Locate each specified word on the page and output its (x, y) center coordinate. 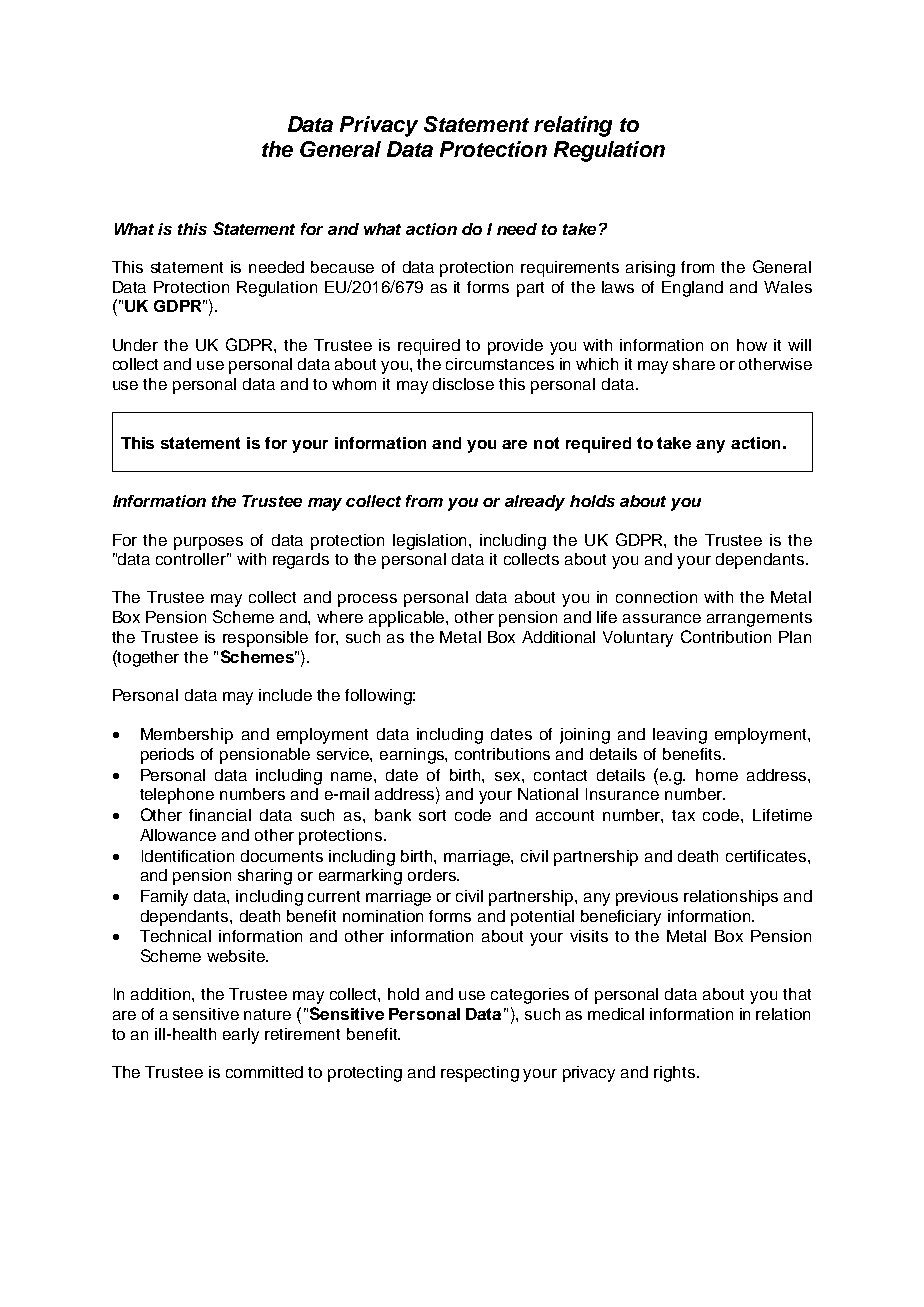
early (241, 1036)
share (694, 364)
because (342, 267)
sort (432, 815)
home (717, 775)
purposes (208, 543)
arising (650, 269)
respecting (480, 1074)
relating (573, 126)
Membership (187, 736)
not (546, 443)
